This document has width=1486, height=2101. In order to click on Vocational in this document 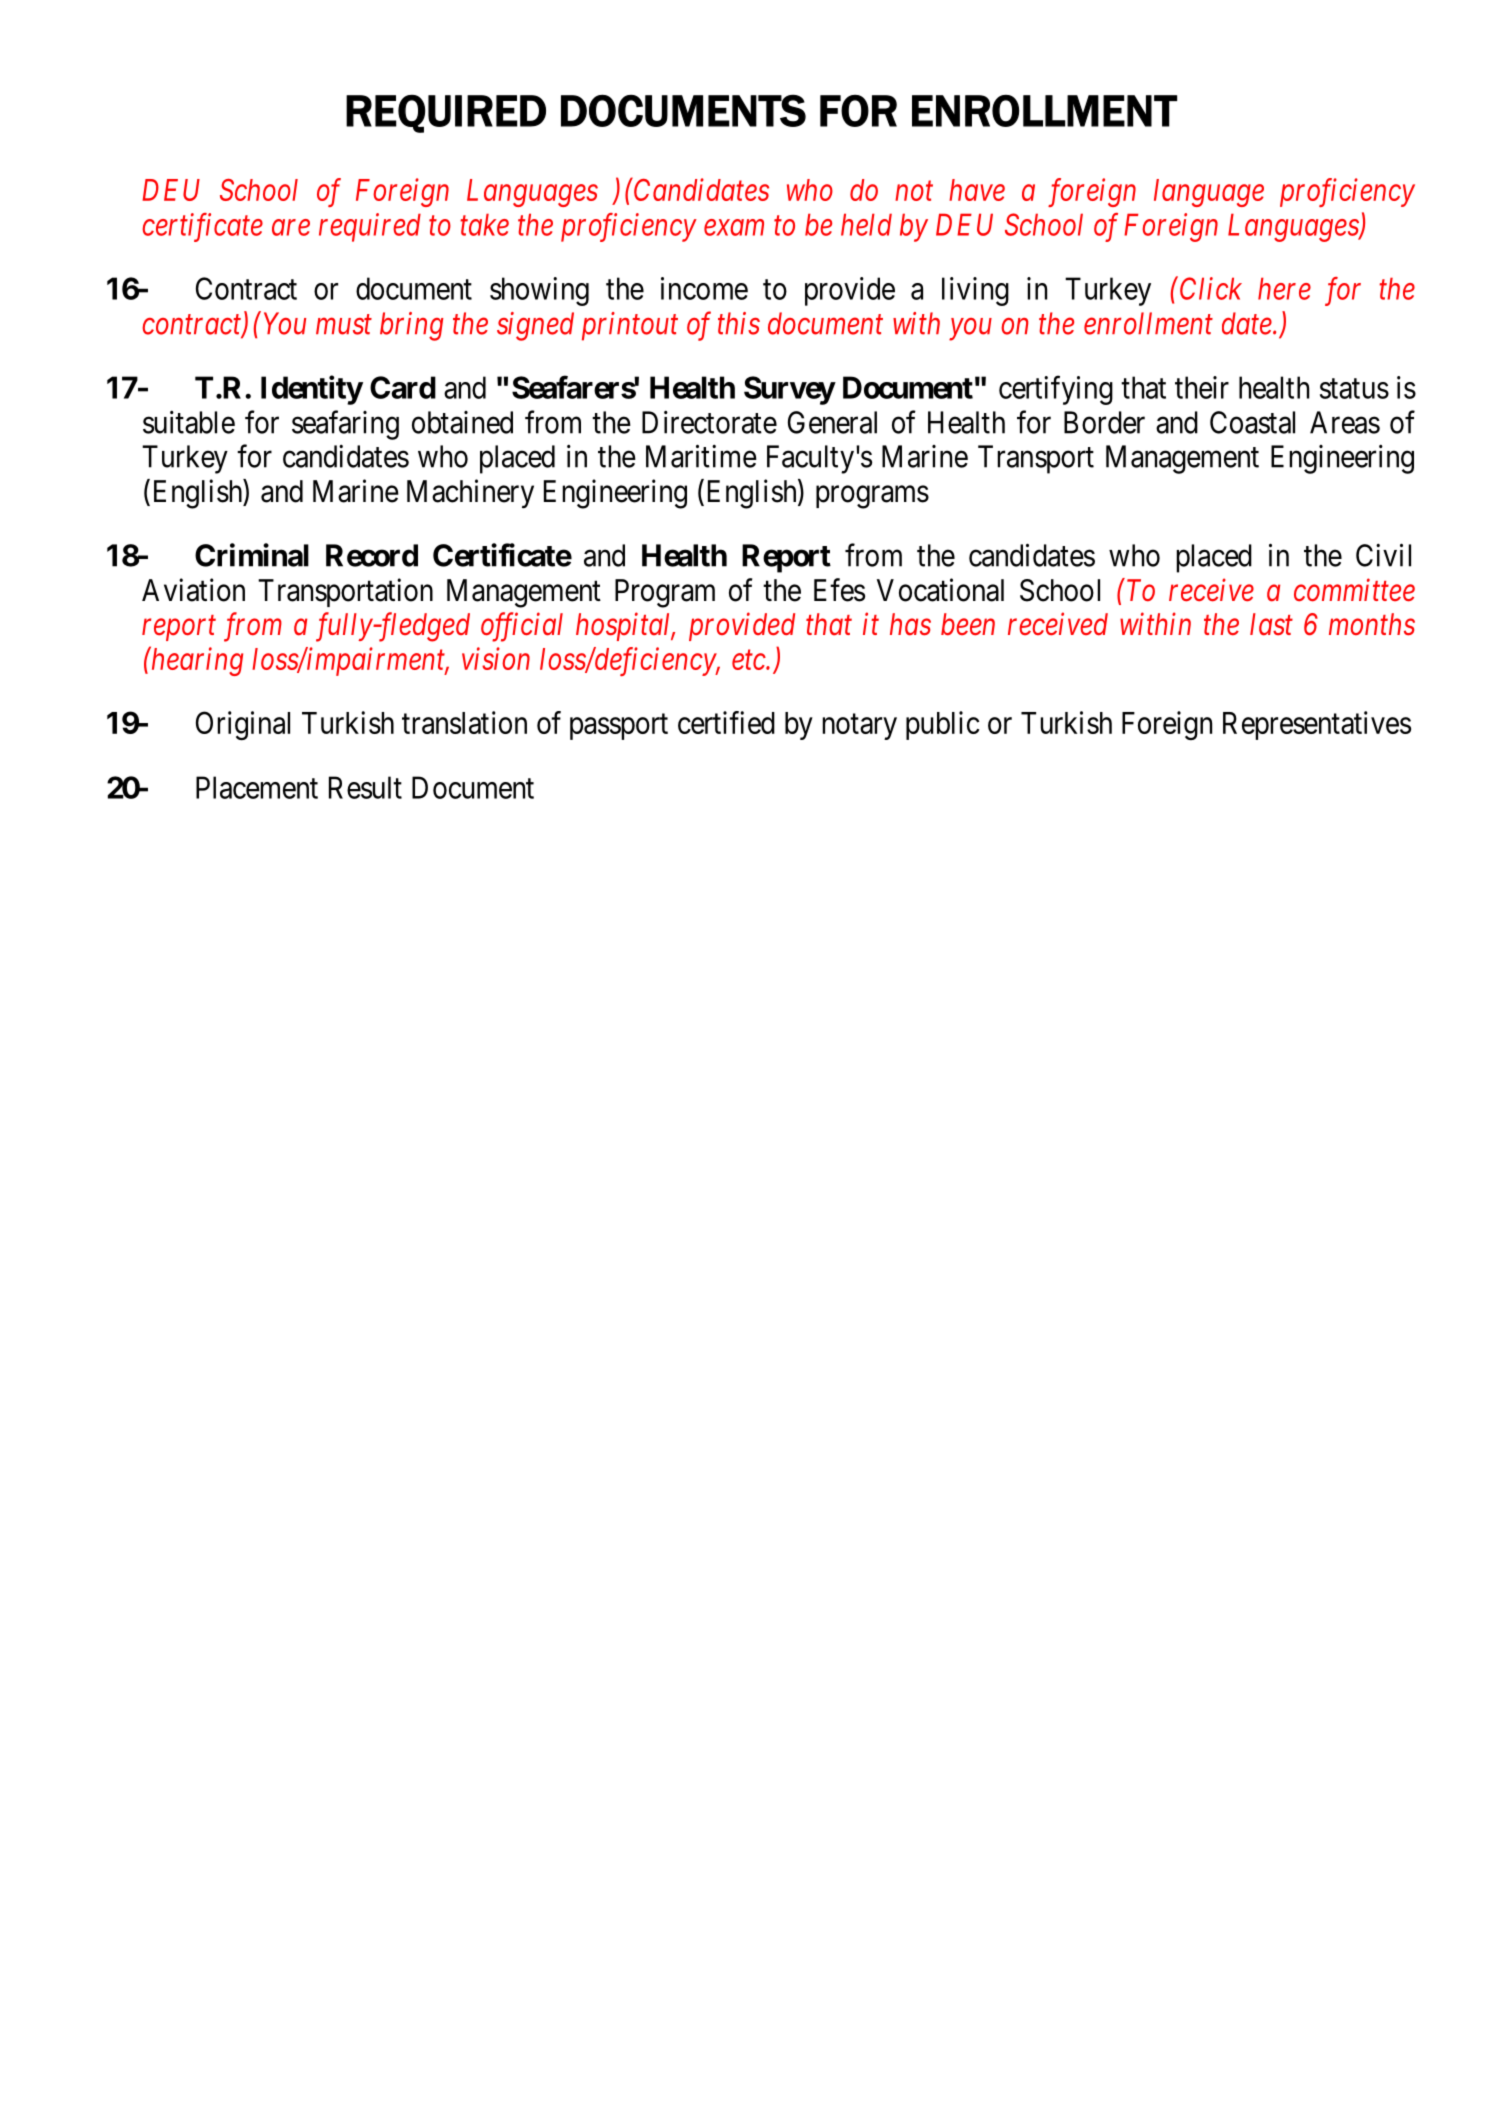, I will do `click(940, 590)`.
